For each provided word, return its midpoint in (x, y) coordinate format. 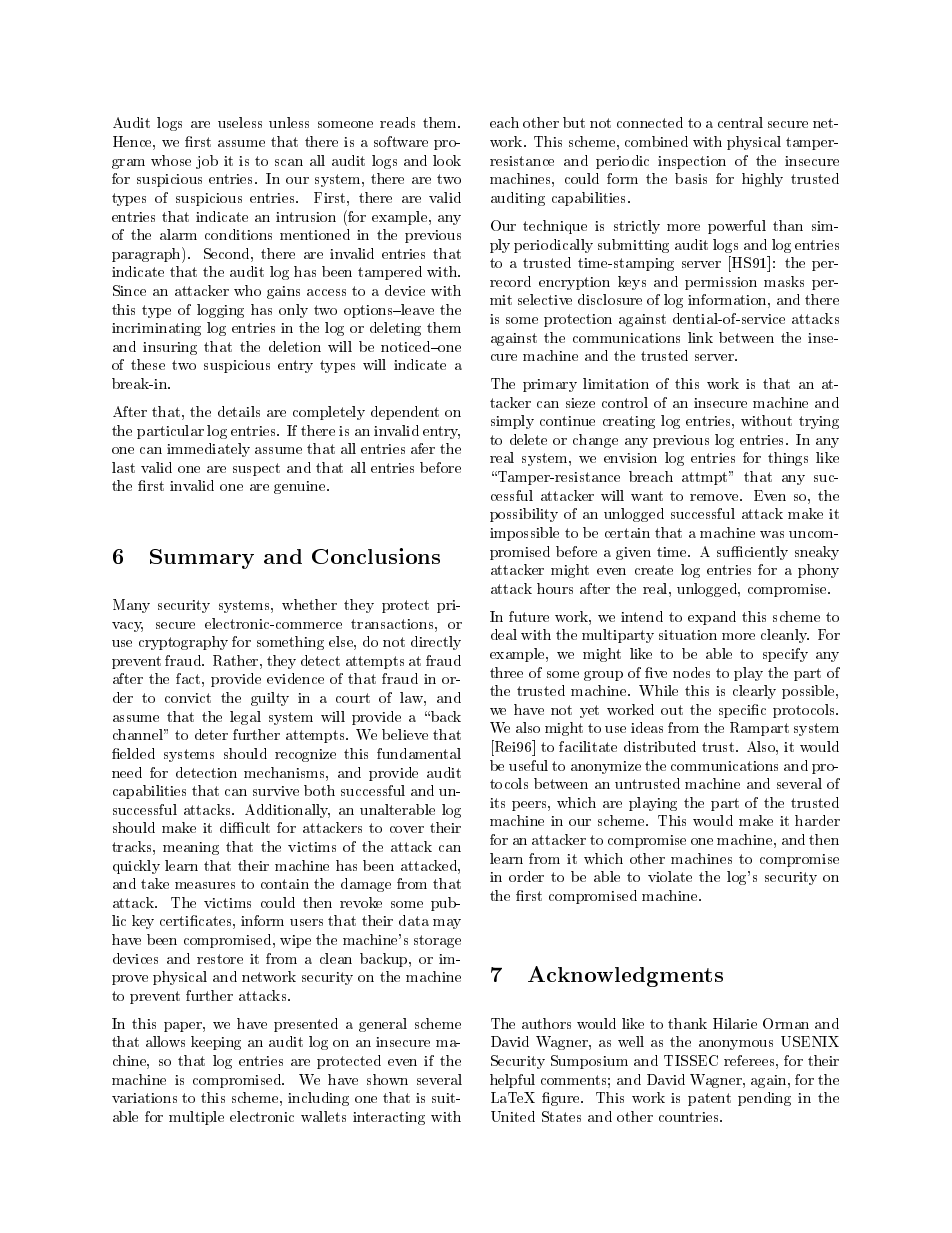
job (207, 162)
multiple (196, 1118)
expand (712, 618)
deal (504, 634)
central (740, 122)
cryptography (183, 643)
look (447, 160)
